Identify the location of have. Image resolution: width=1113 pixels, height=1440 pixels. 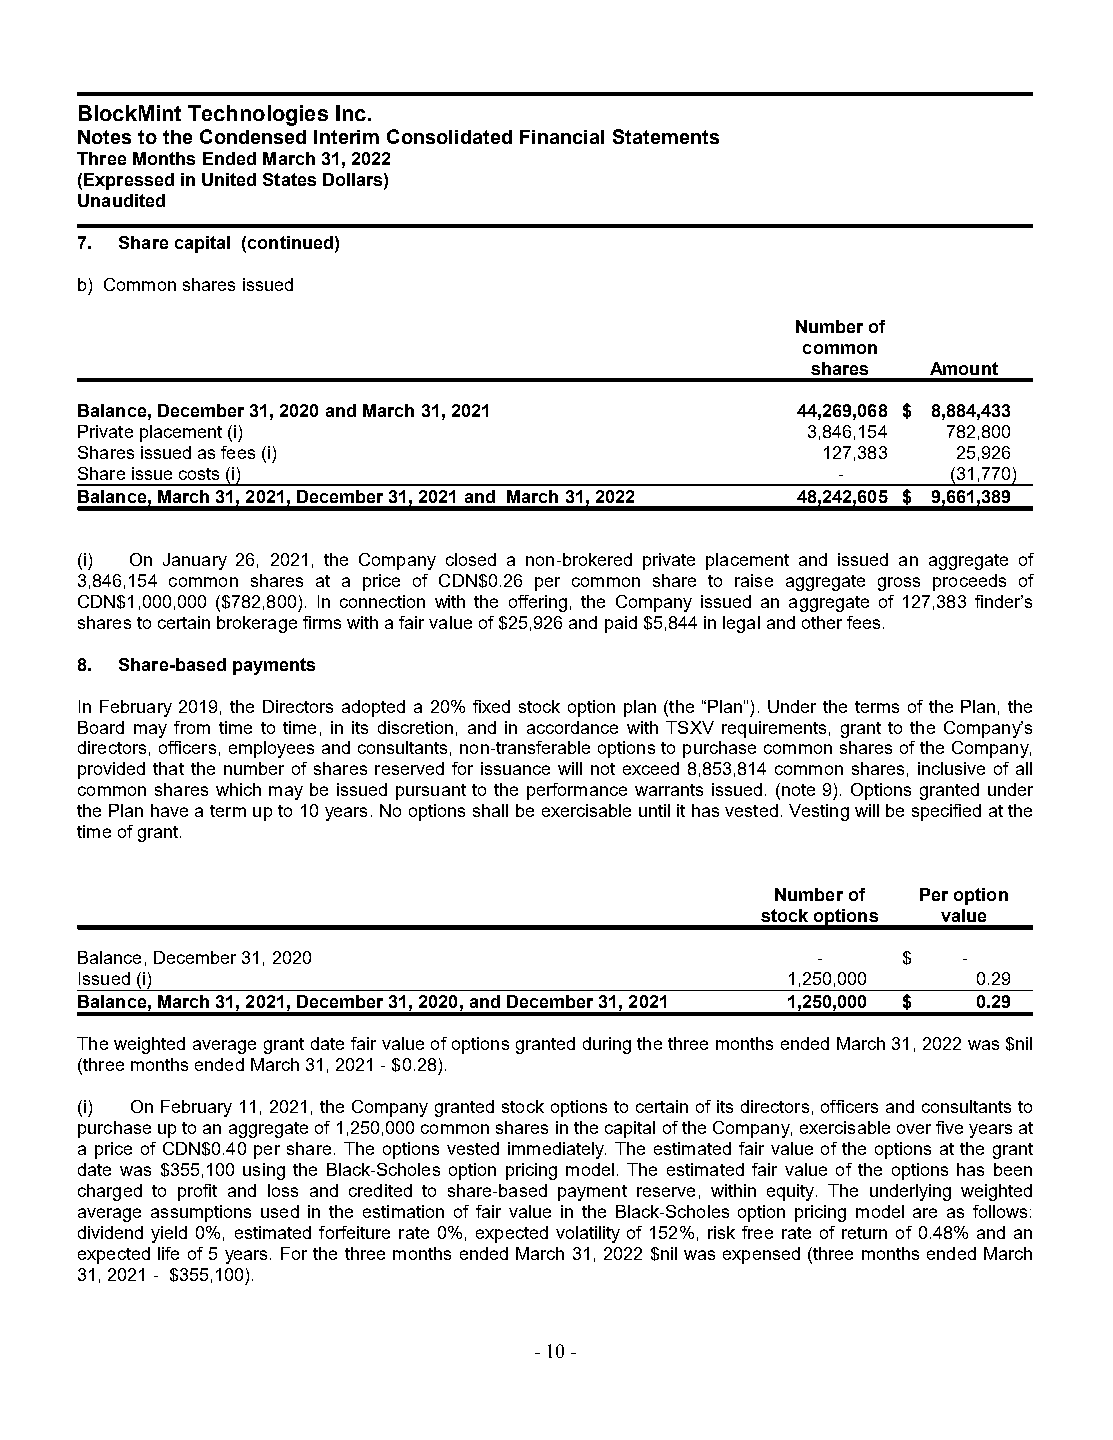
(169, 810).
